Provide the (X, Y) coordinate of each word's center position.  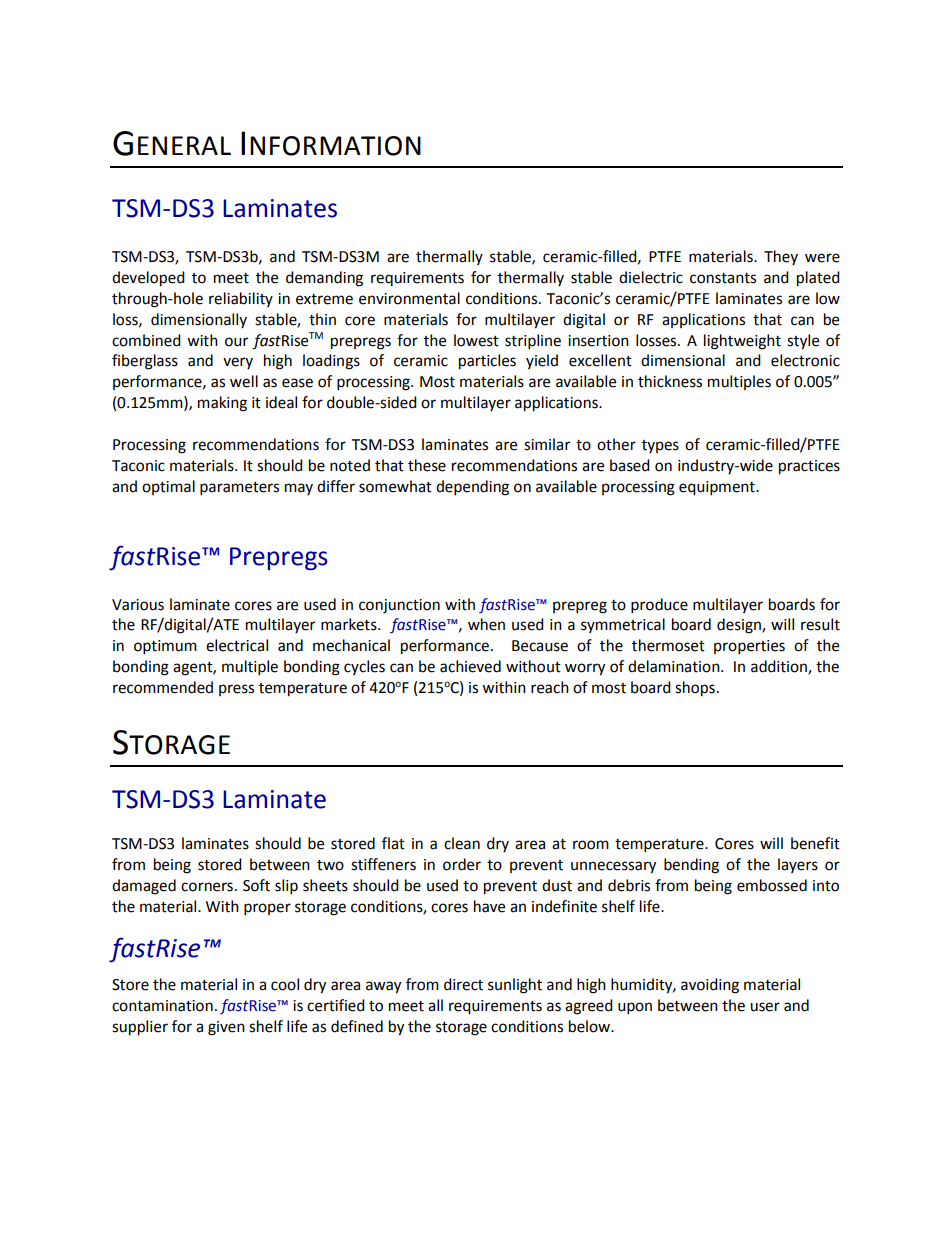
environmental (409, 298)
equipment (718, 488)
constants (723, 278)
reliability (241, 299)
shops (695, 689)
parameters (239, 489)
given (226, 1028)
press (236, 690)
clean (462, 843)
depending (472, 488)
